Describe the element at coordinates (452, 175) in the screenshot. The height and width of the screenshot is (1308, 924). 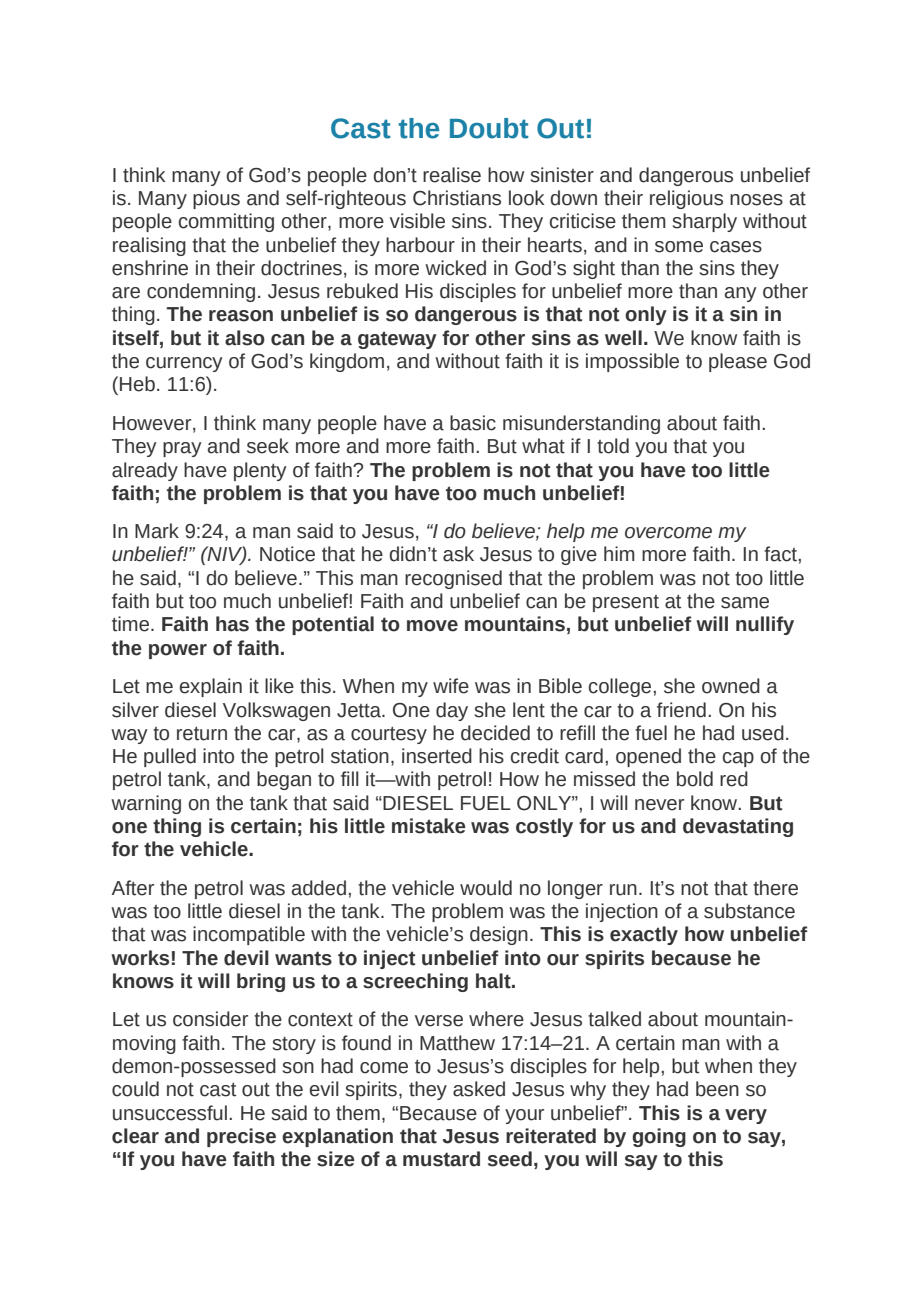
I see `realise` at that location.
